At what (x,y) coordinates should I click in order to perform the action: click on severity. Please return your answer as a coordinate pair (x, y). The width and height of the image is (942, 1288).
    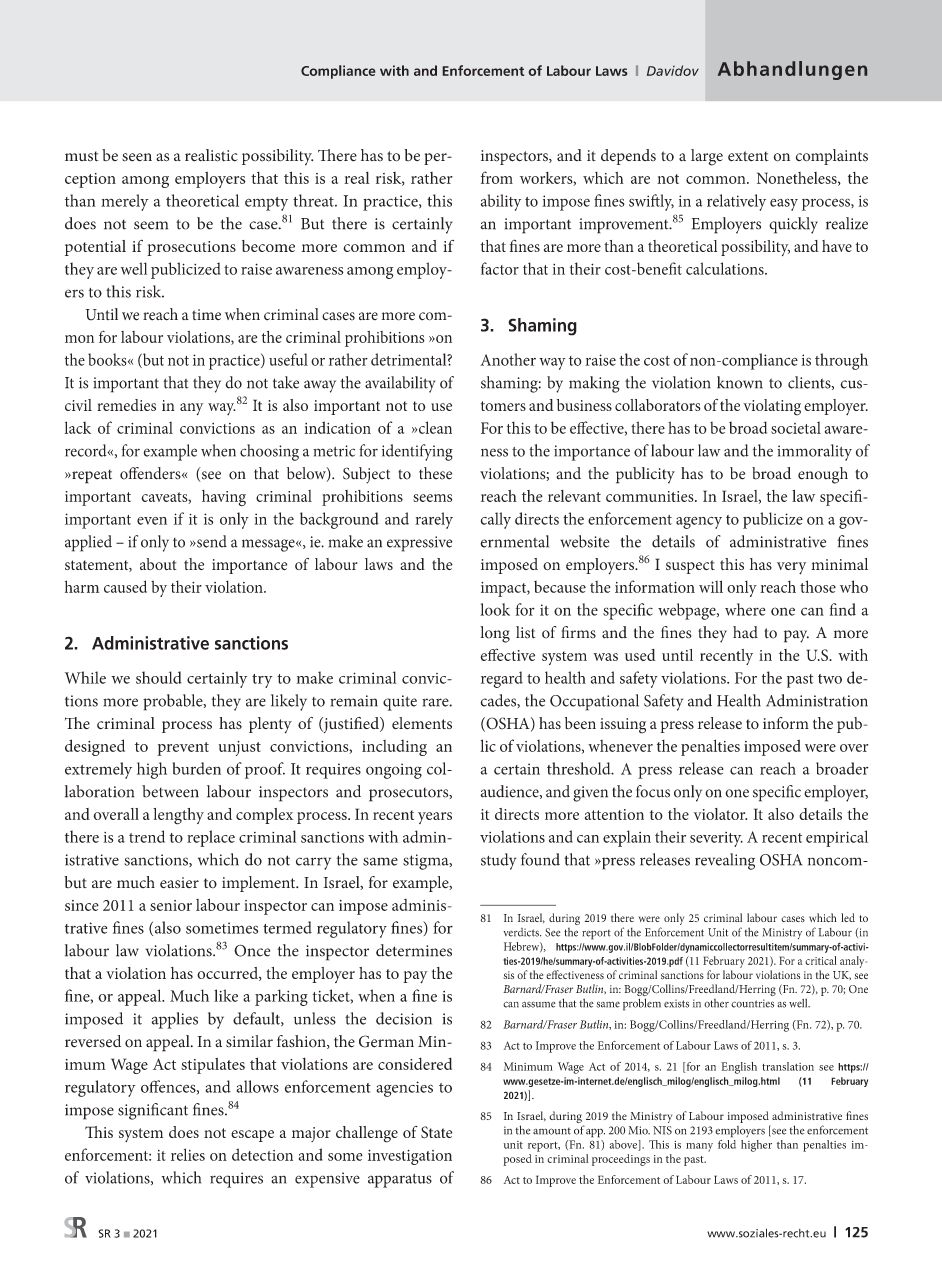
    Looking at the image, I should click on (716, 839).
